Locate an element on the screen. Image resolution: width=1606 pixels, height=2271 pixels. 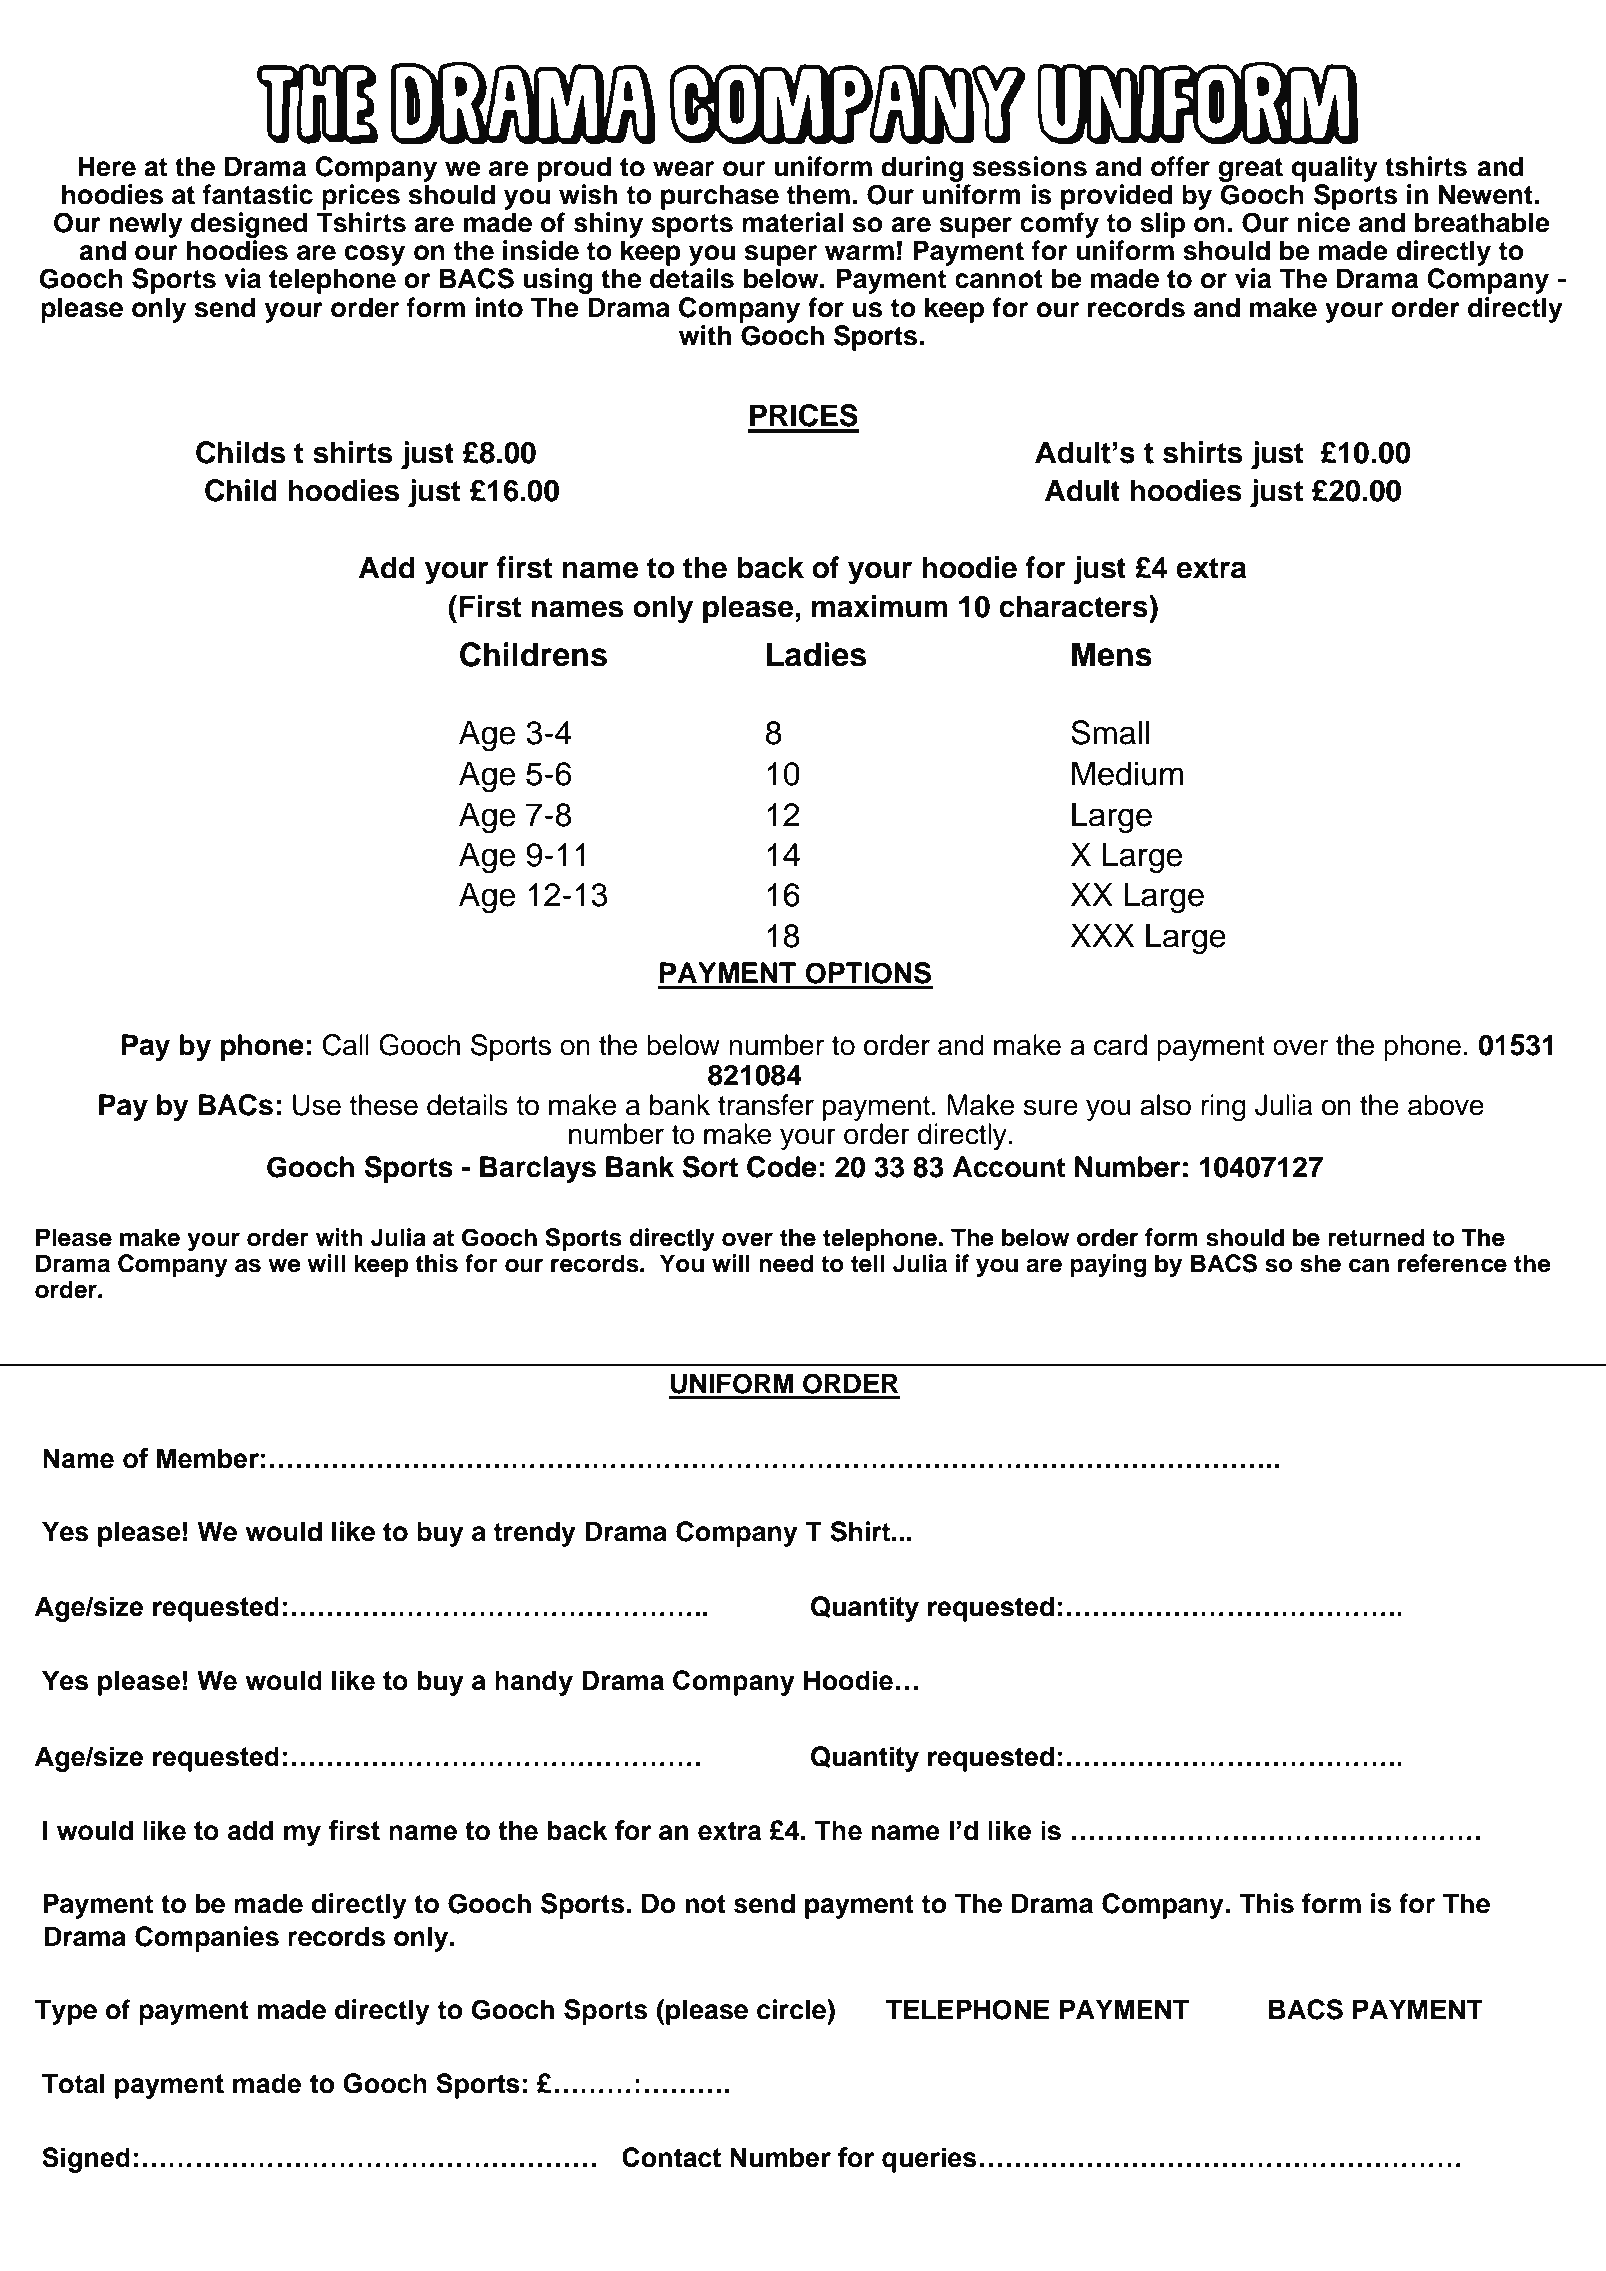
Total is located at coordinates (73, 2083).
